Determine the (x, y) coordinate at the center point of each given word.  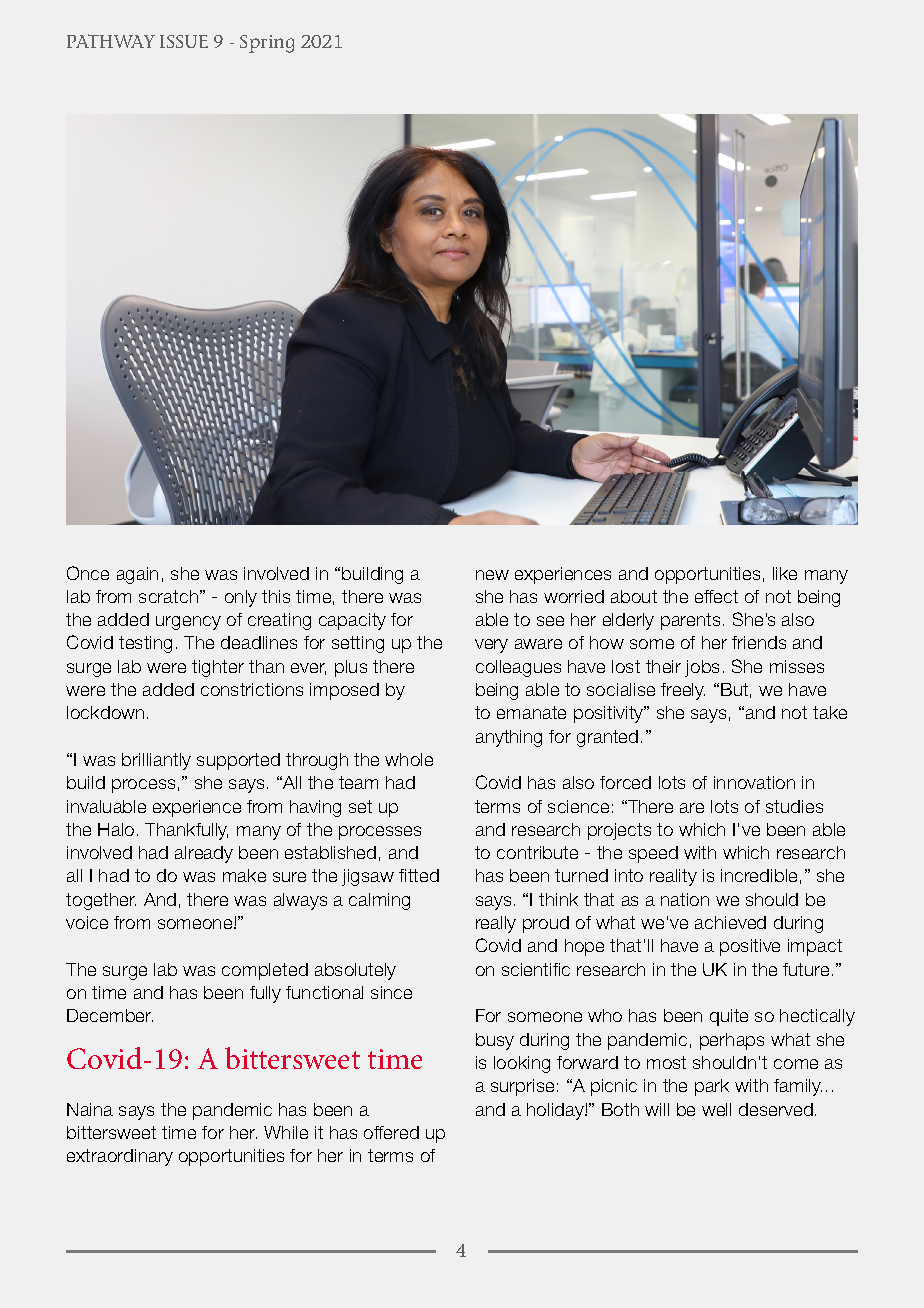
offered (391, 1132)
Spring (267, 44)
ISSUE (184, 41)
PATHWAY (111, 41)
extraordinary (120, 1157)
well (716, 1109)
